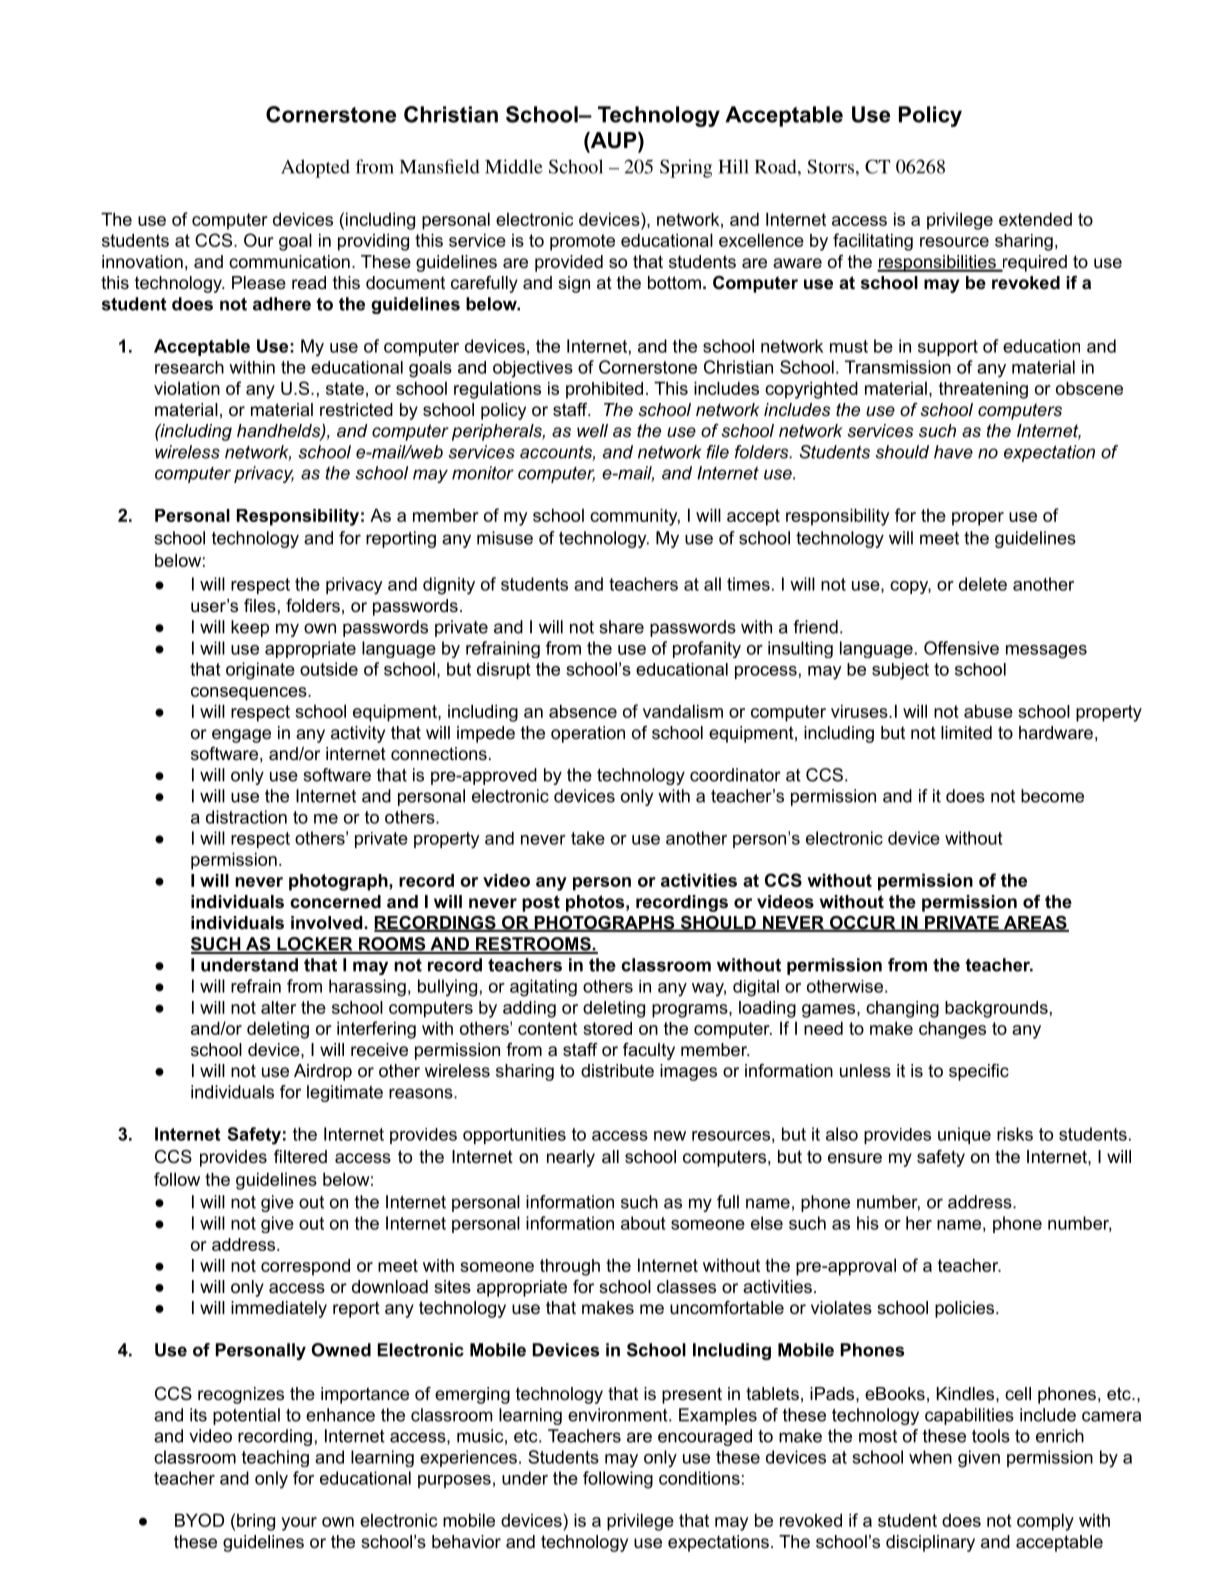  What do you see at coordinates (256, 1522) in the screenshot?
I see `bring` at bounding box center [256, 1522].
